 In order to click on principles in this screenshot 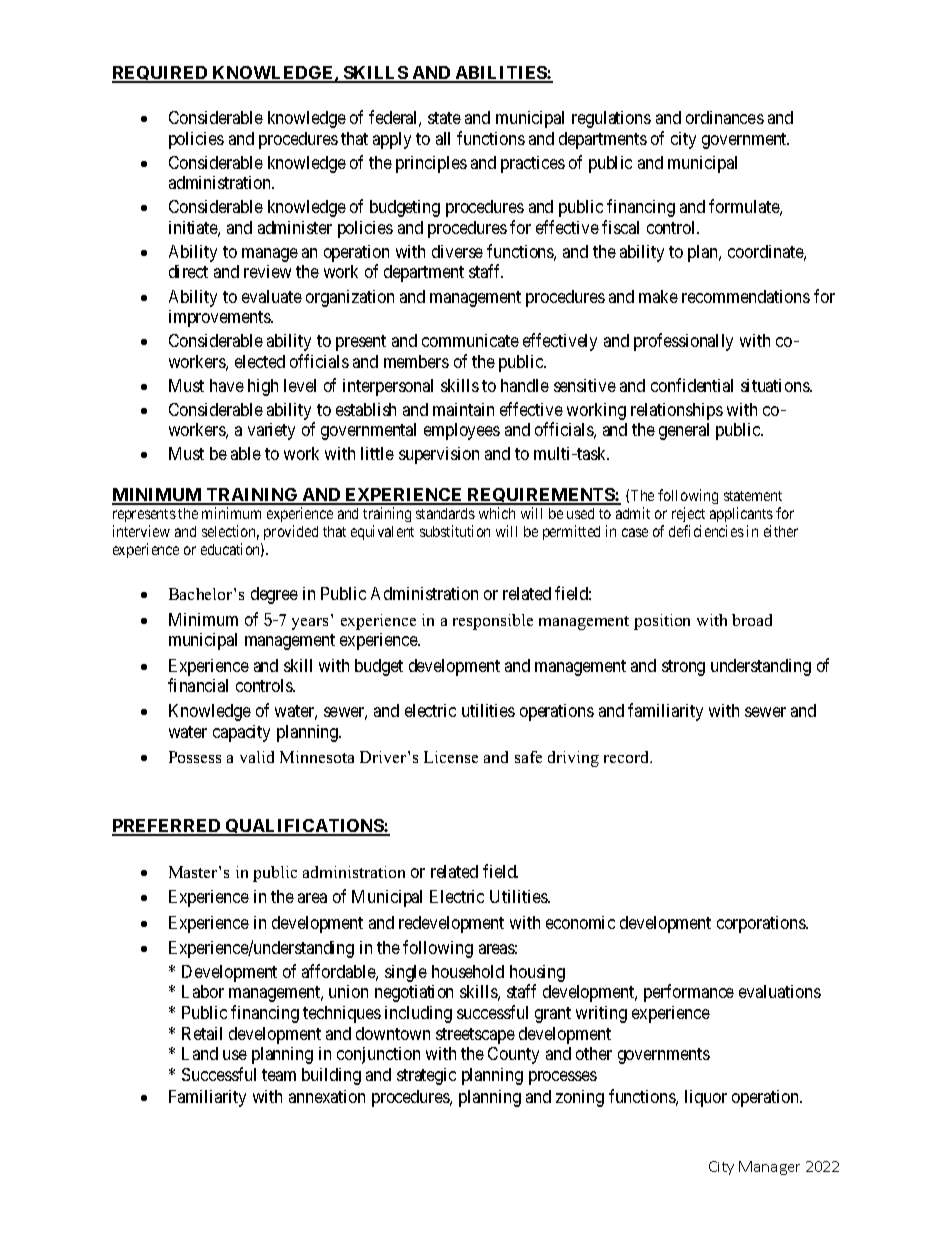, I will do `click(431, 164)`.
